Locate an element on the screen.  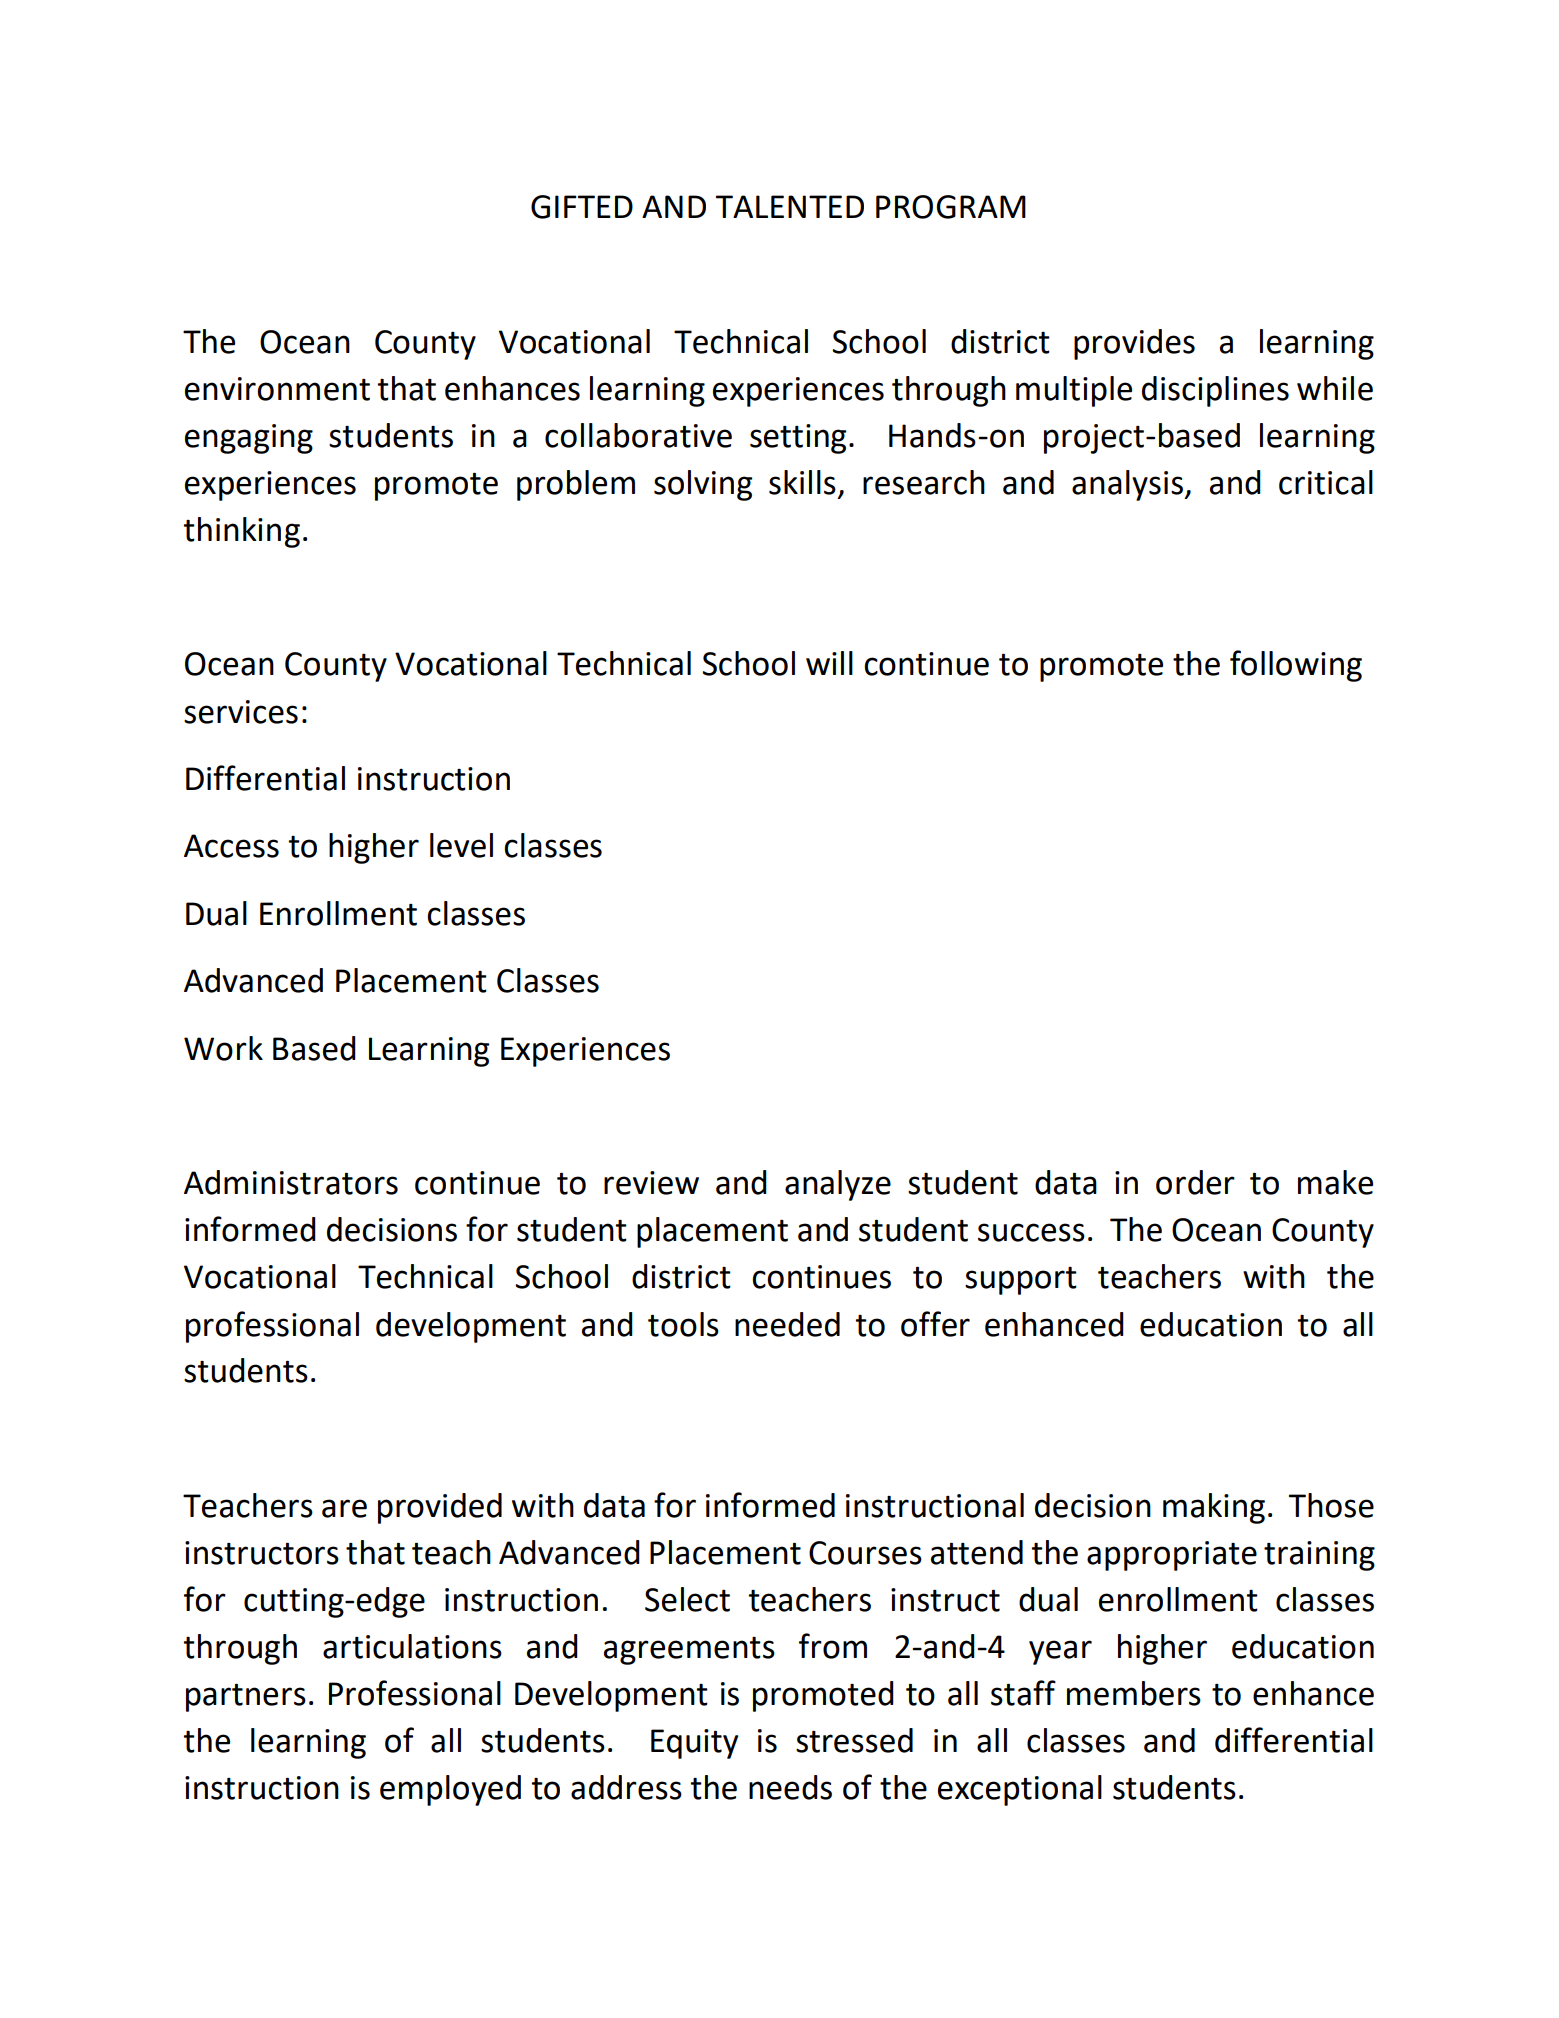
TALENTED is located at coordinates (790, 206).
